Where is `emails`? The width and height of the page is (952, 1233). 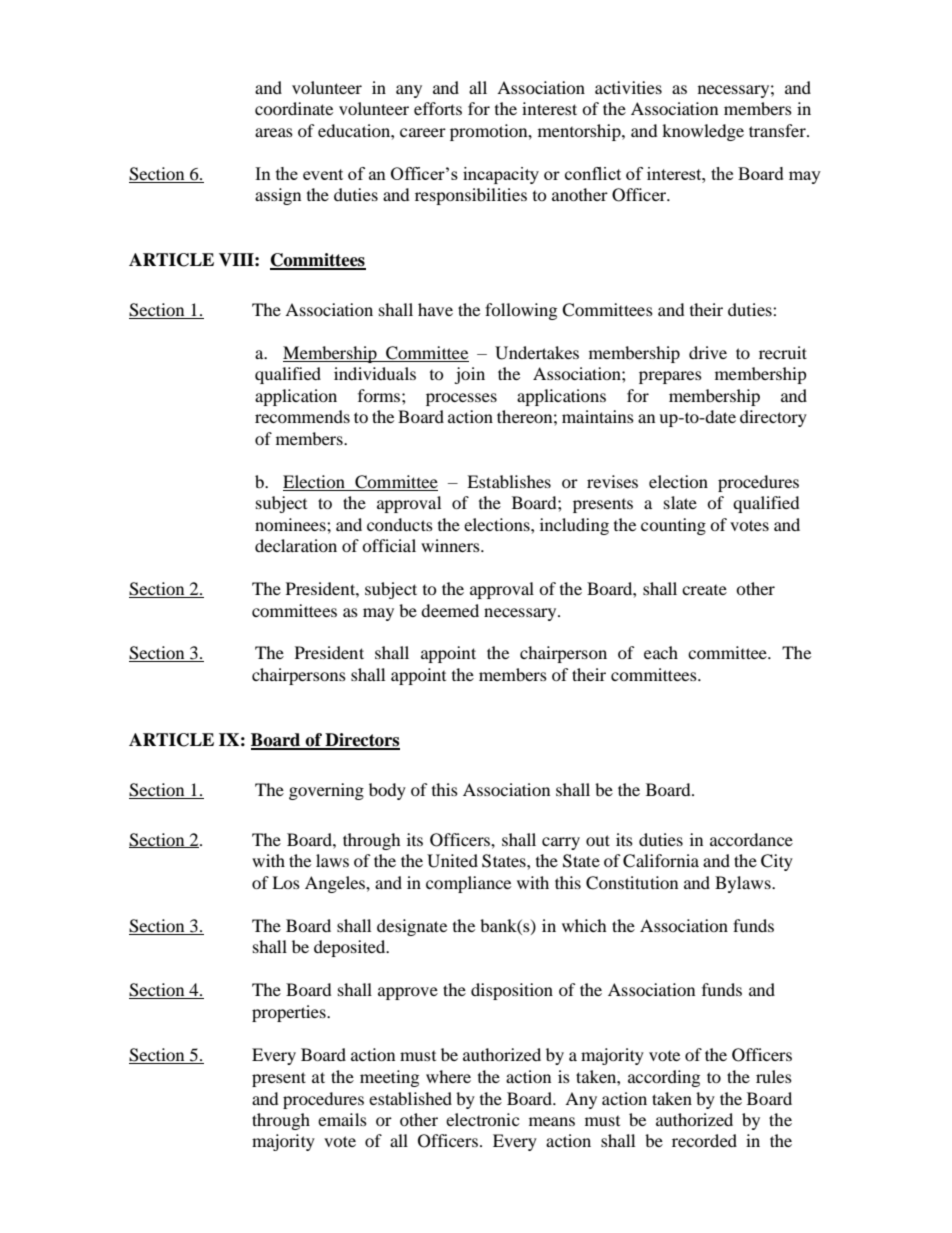
emails is located at coordinates (342, 1119).
